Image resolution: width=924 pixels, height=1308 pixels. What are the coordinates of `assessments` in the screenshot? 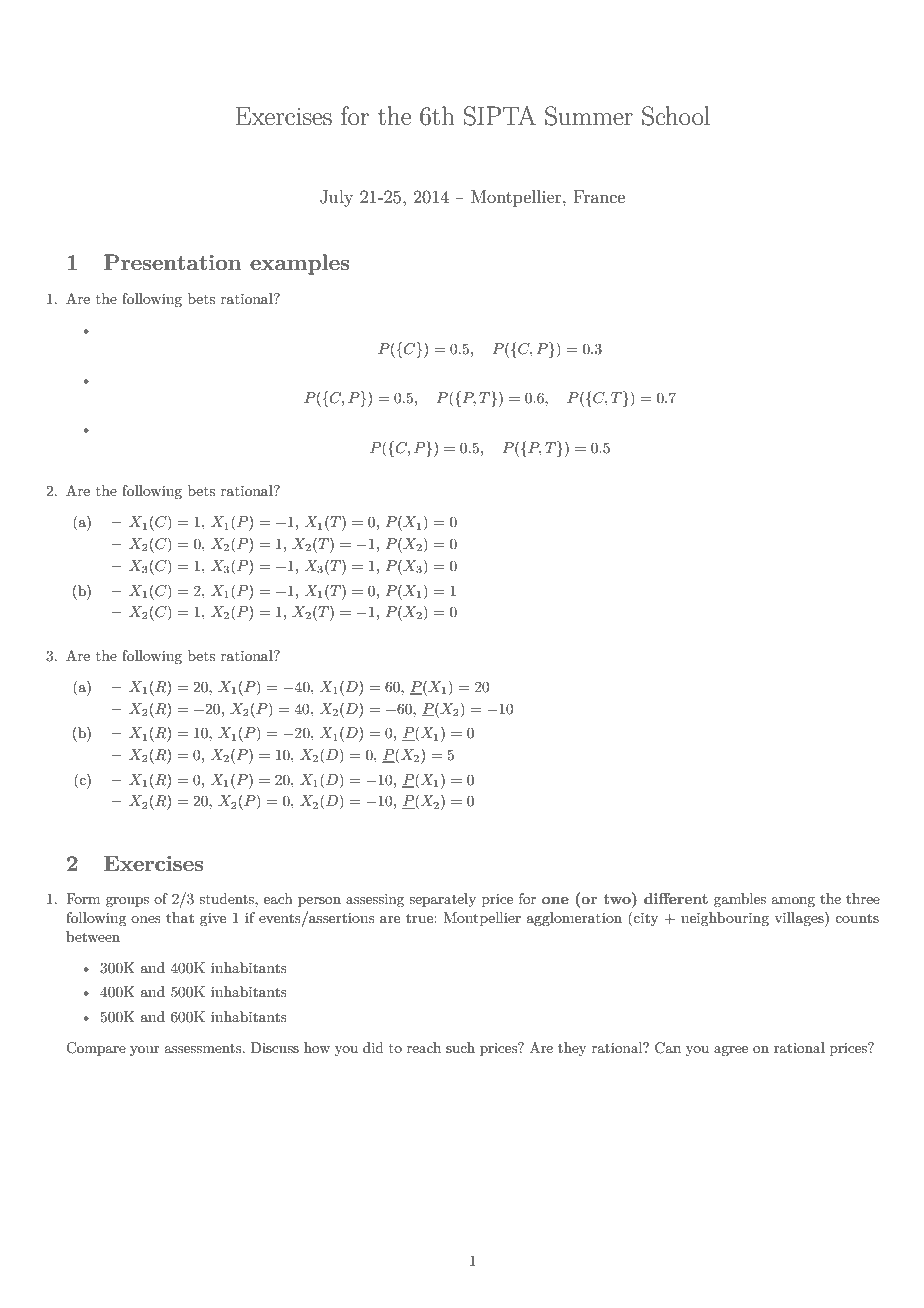 It's located at (204, 1048).
